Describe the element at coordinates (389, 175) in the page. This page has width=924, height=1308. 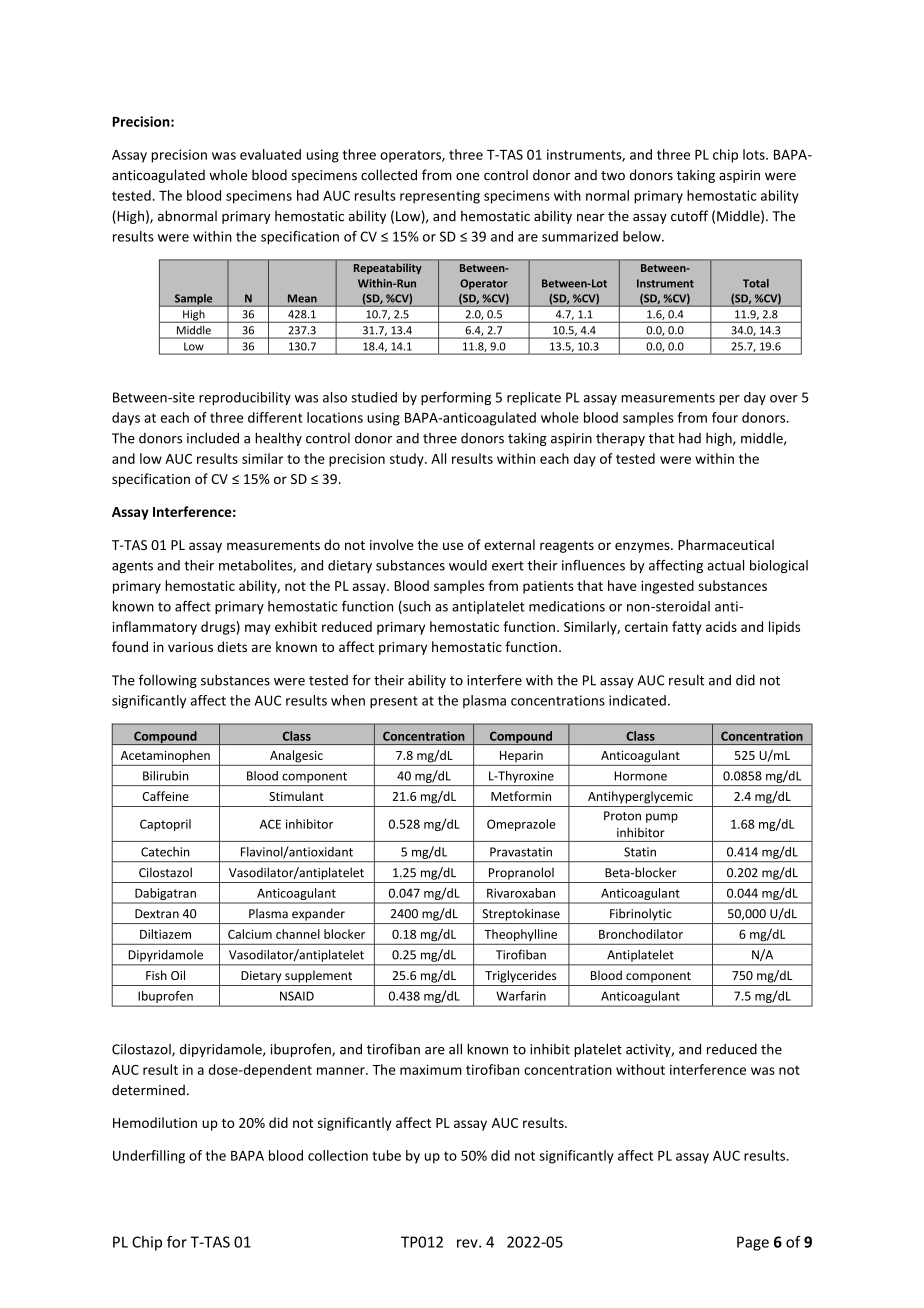
I see `collected` at that location.
